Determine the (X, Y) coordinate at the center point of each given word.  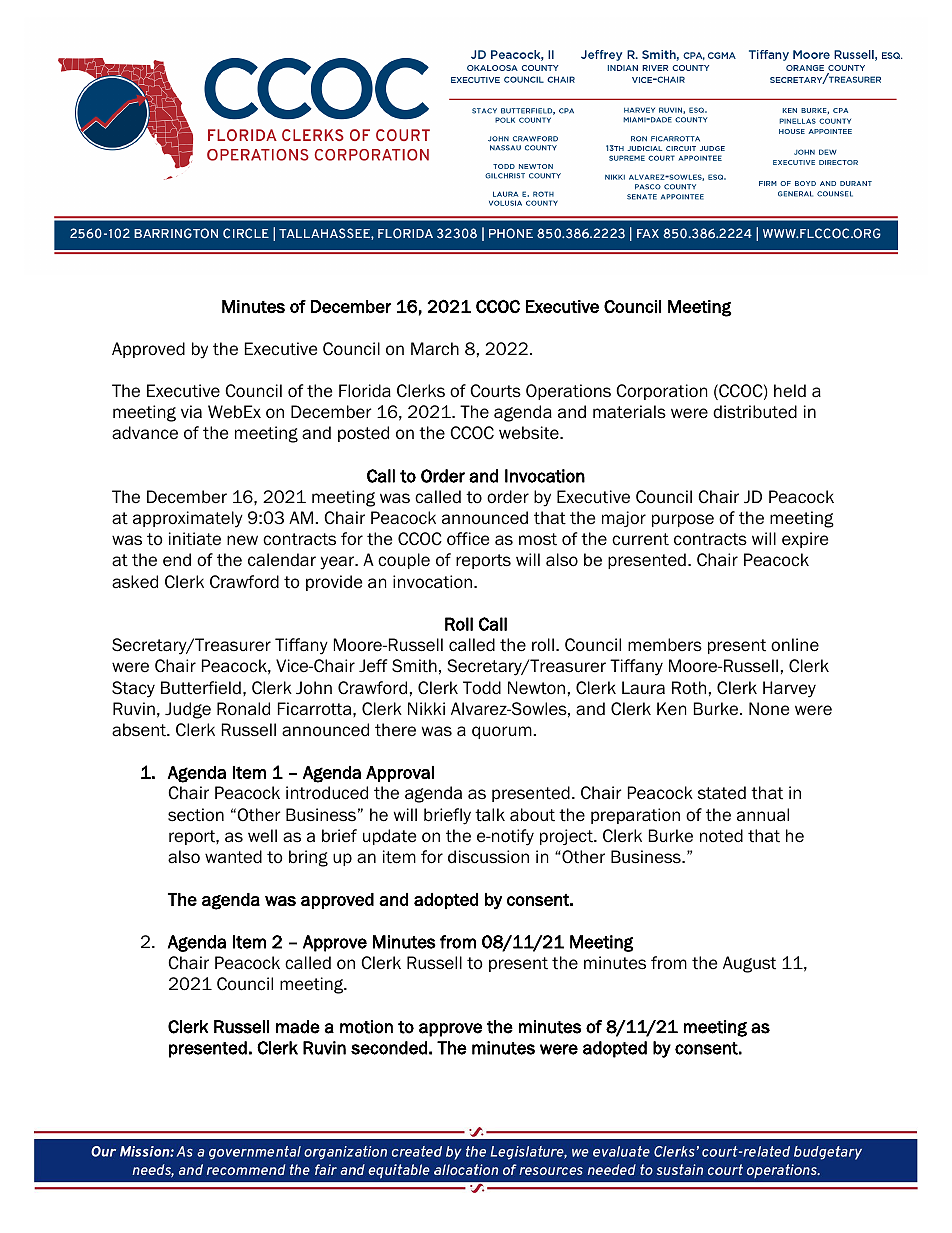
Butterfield (201, 688)
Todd (482, 688)
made (298, 1027)
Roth (689, 688)
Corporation (661, 392)
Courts (495, 391)
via (191, 412)
